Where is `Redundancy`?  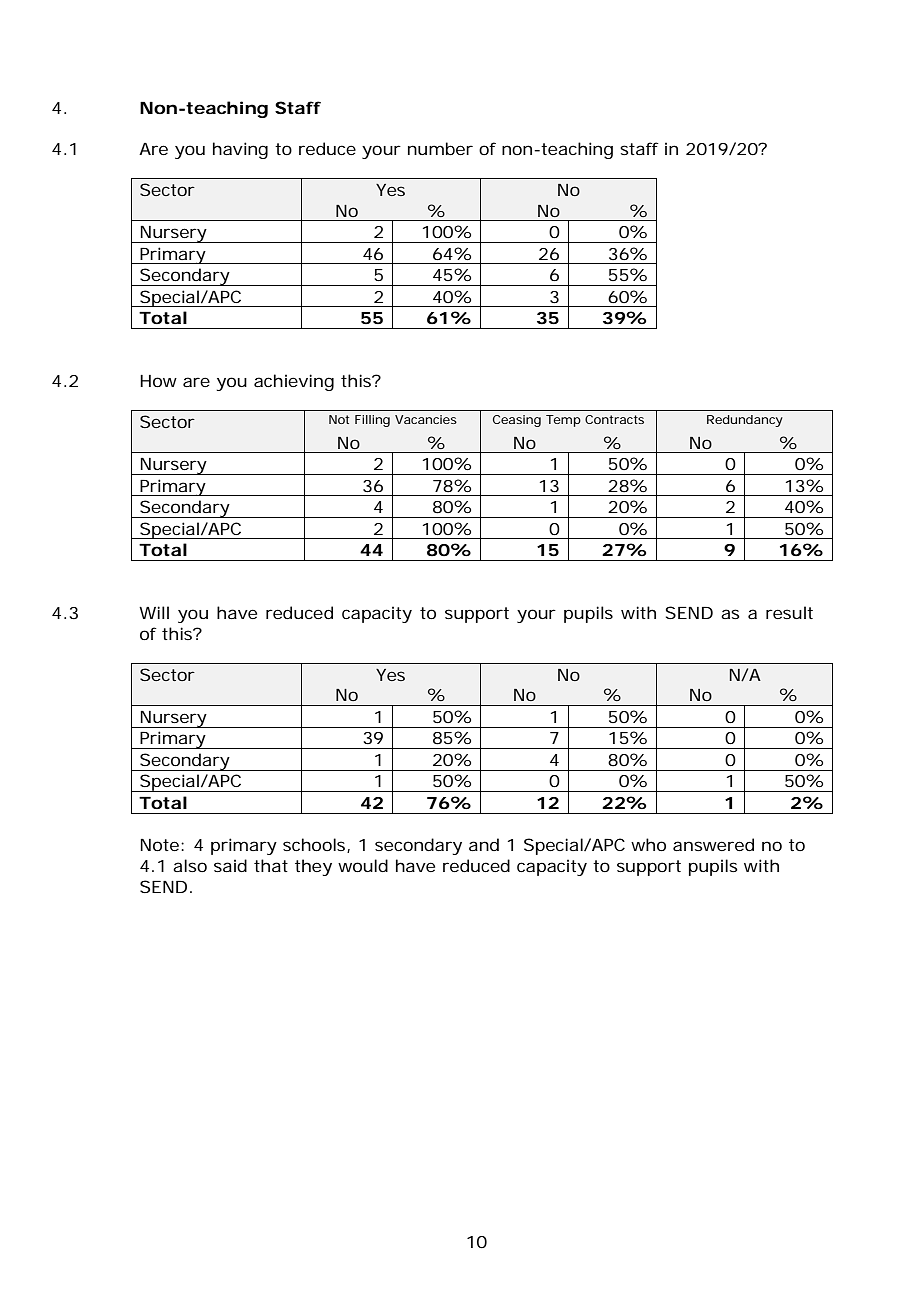 Redundancy is located at coordinates (745, 421).
